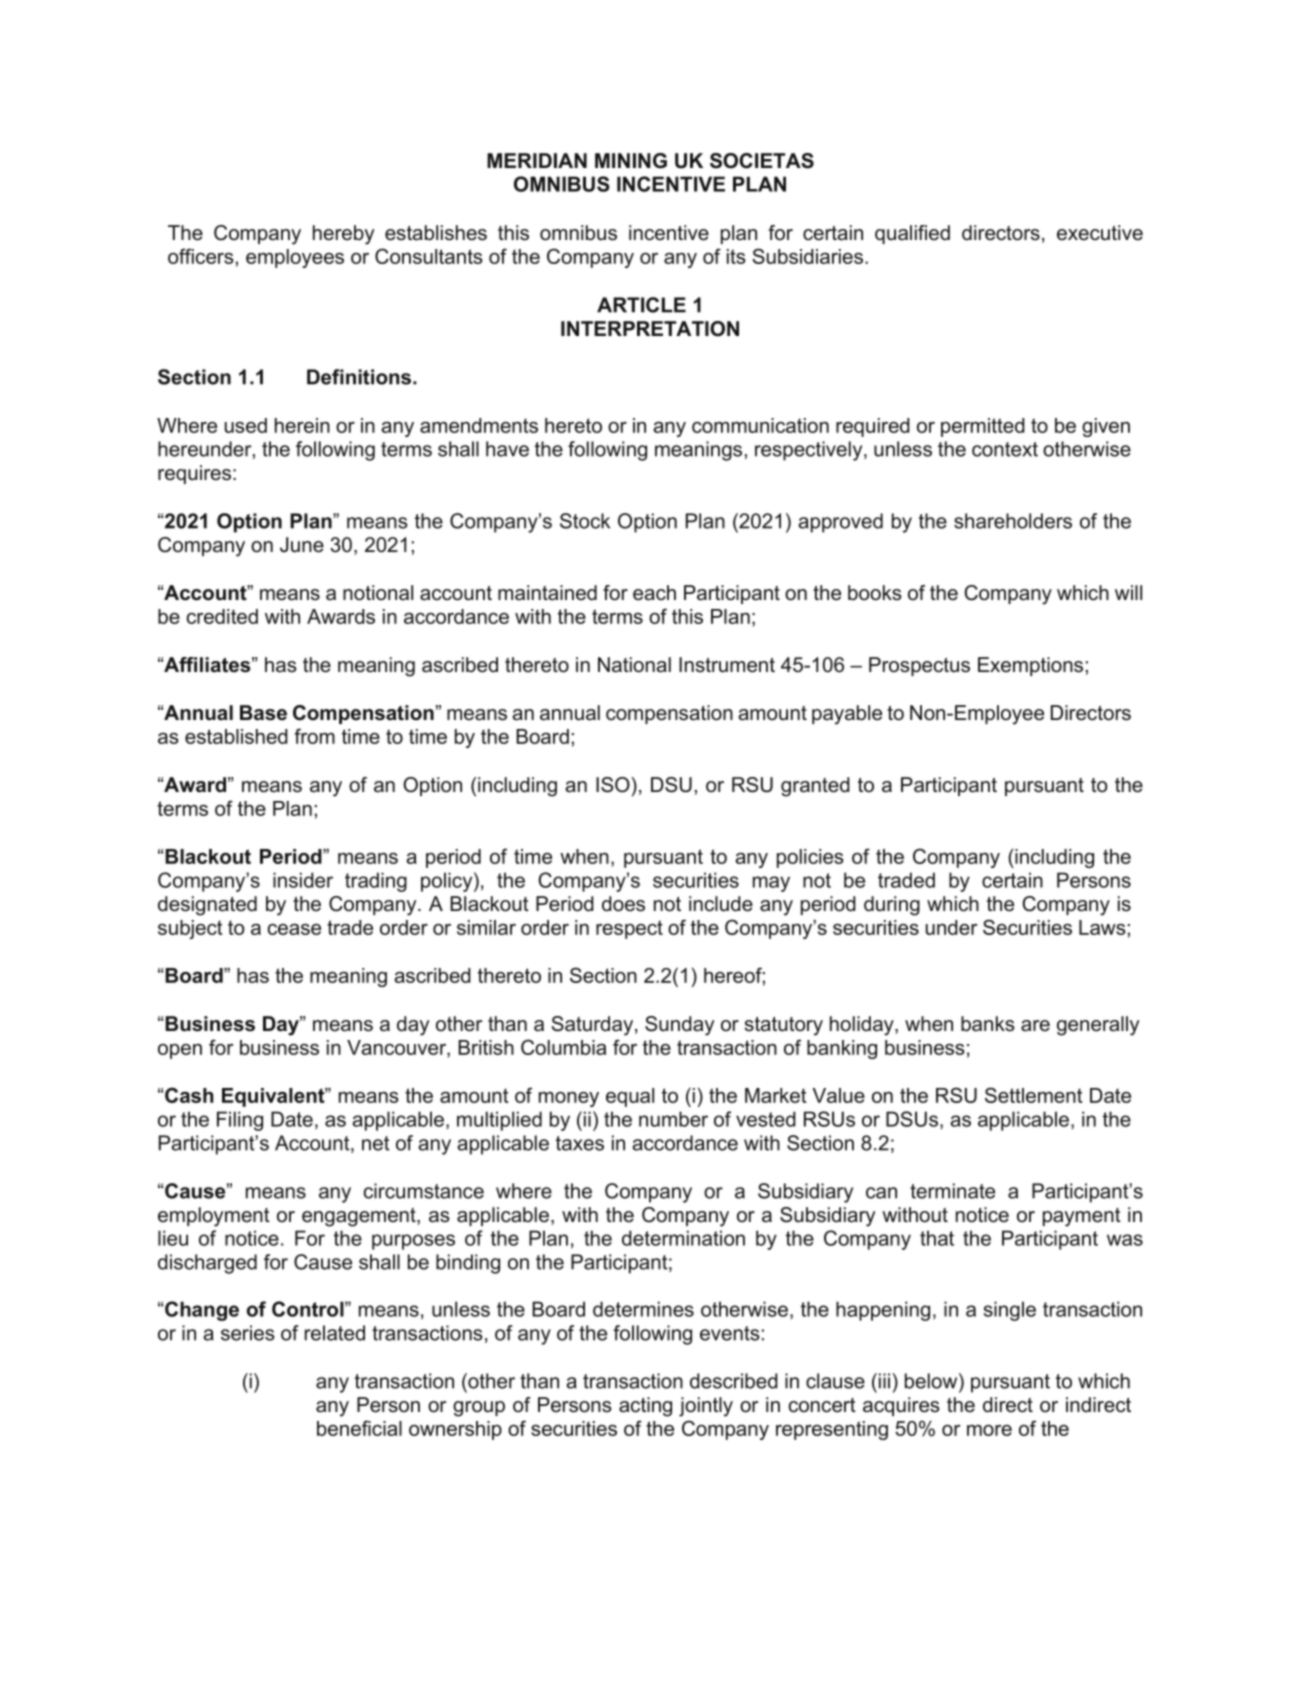  Describe the element at coordinates (294, 929) in the screenshot. I see `cease` at that location.
